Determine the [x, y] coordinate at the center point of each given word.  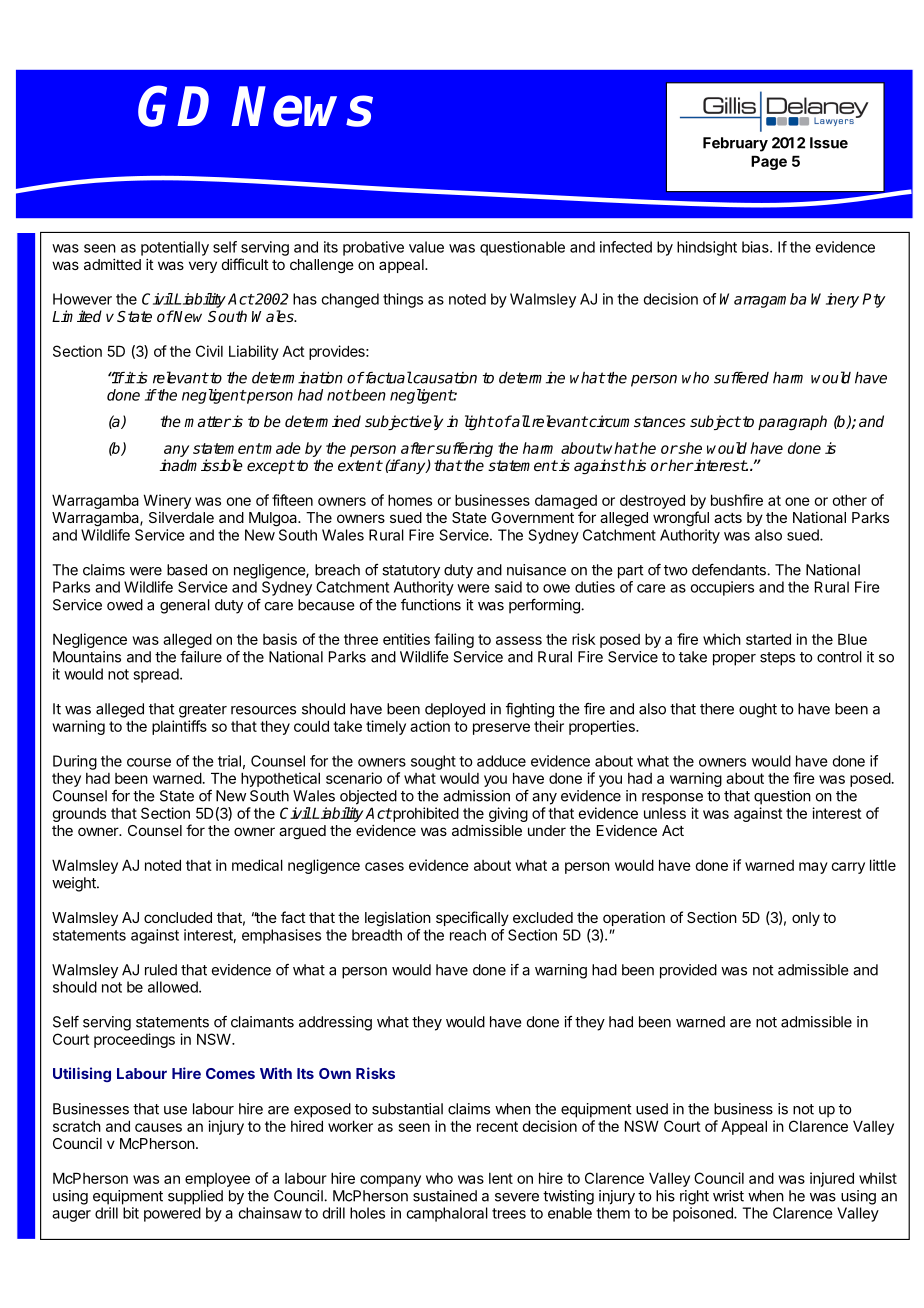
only [806, 919]
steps [777, 659]
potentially [175, 248]
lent [501, 1178]
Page [769, 162]
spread [156, 675]
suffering [463, 449]
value [426, 247]
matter [207, 421]
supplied [195, 1197]
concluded [178, 917]
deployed [455, 710]
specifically [472, 918]
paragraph [792, 423]
